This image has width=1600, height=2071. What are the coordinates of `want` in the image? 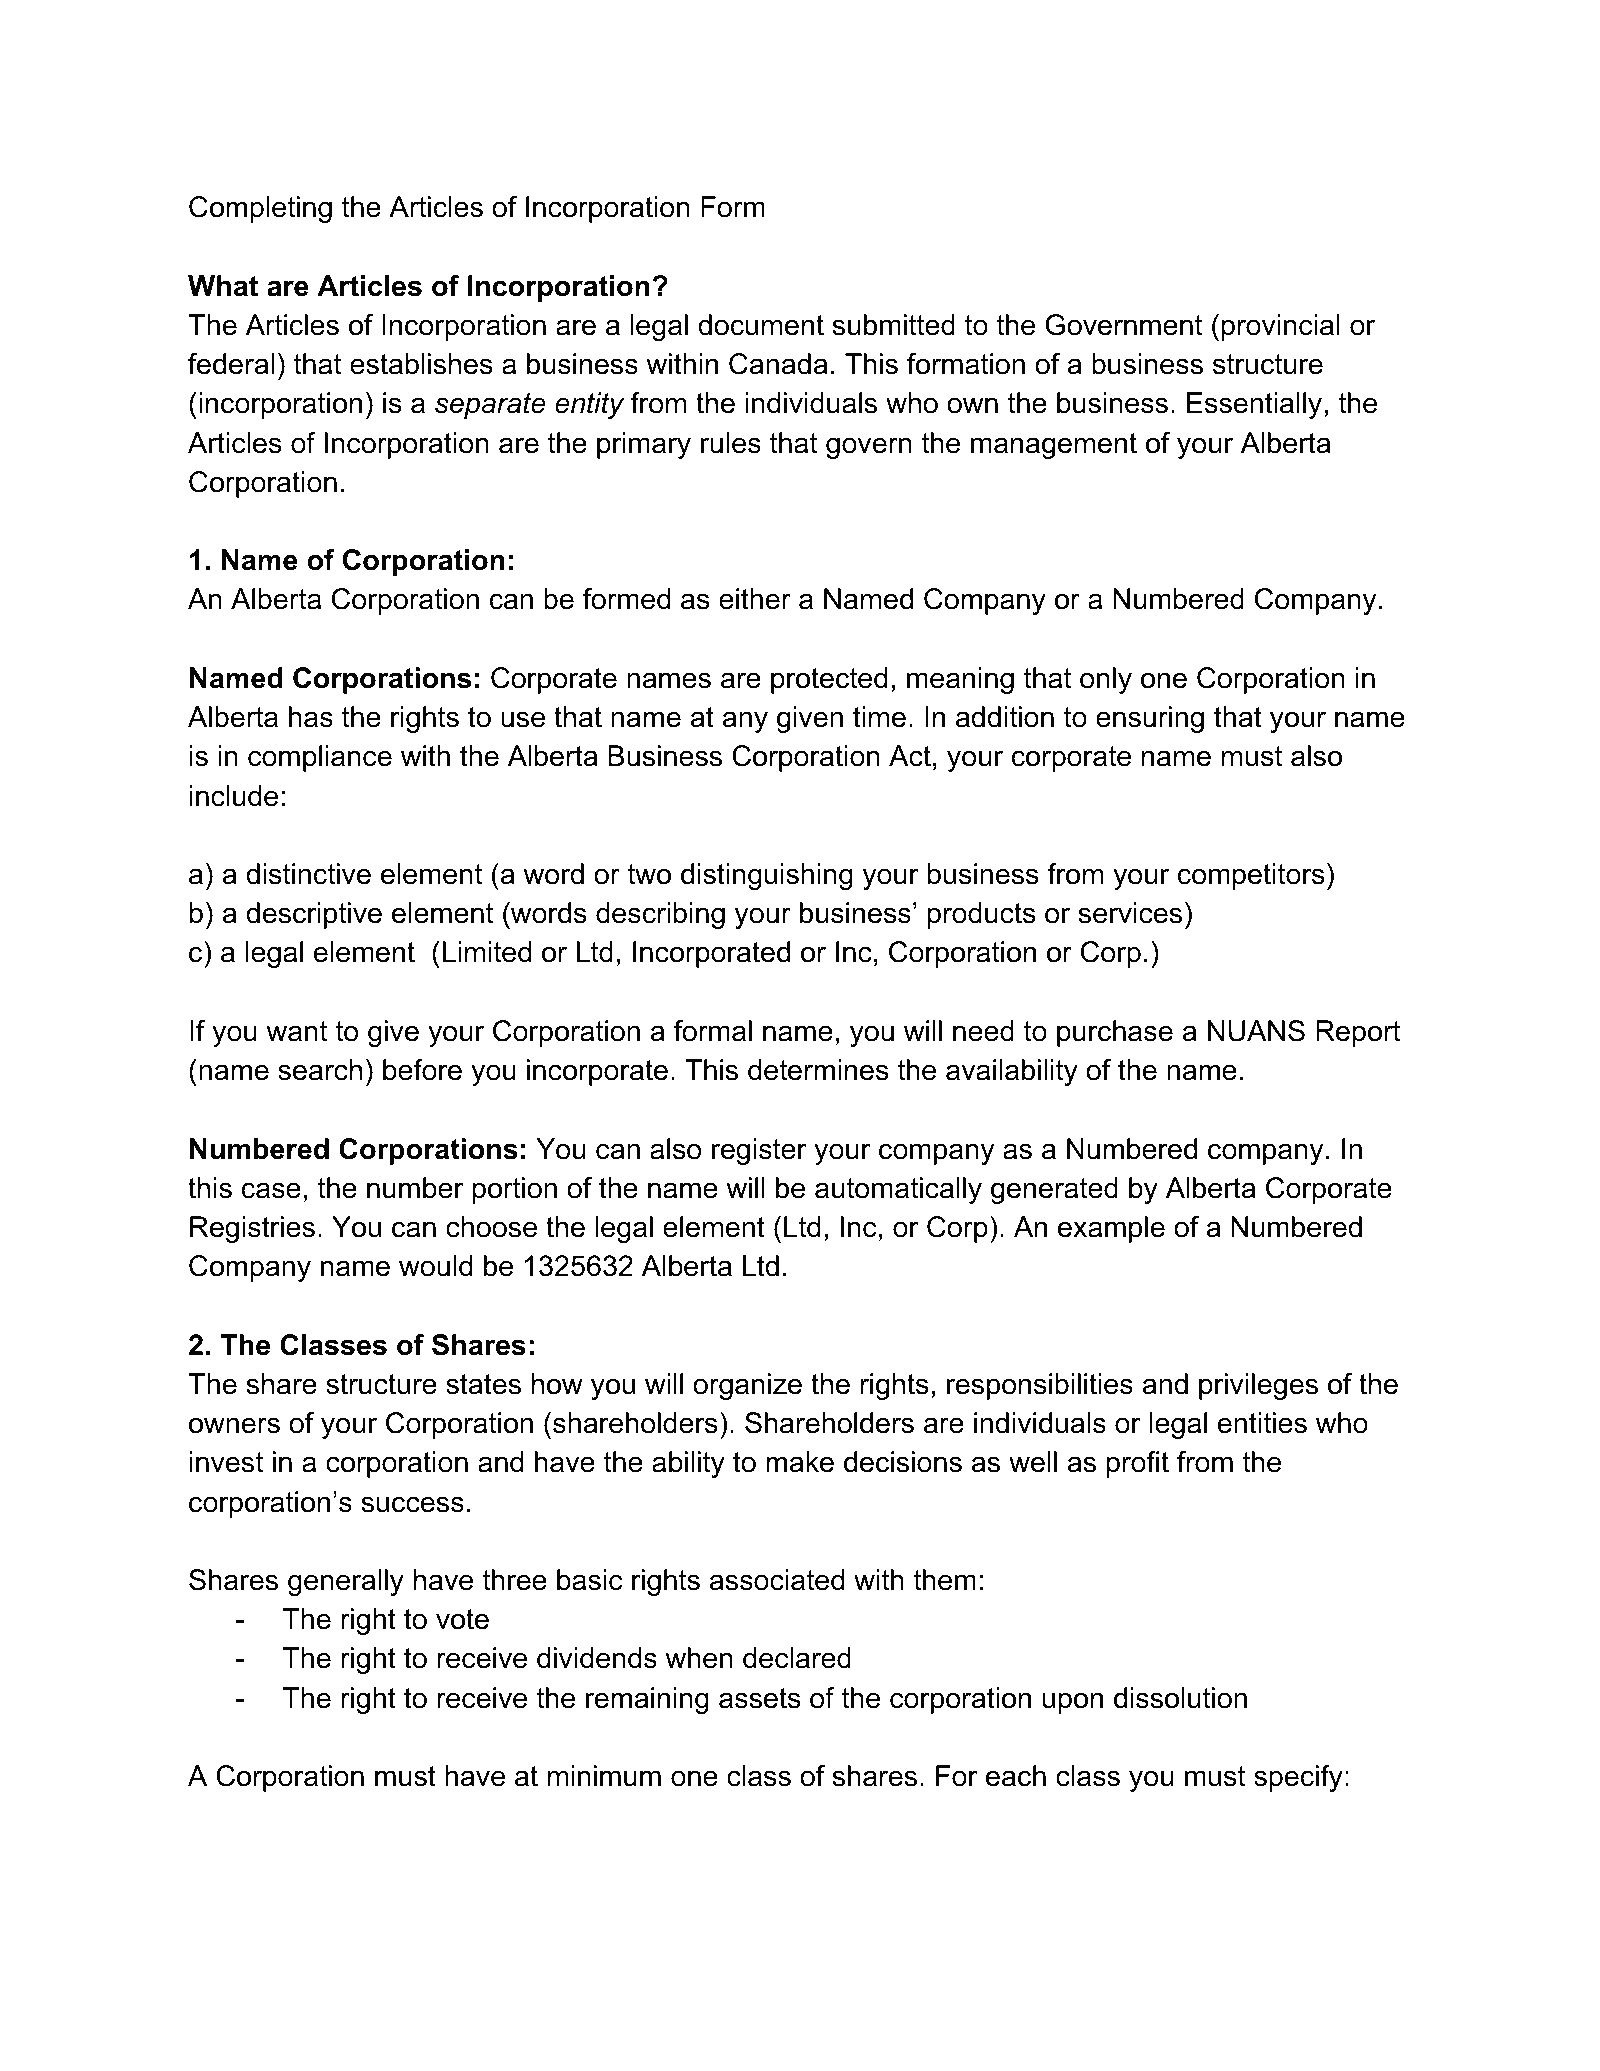 It's located at (296, 1031).
